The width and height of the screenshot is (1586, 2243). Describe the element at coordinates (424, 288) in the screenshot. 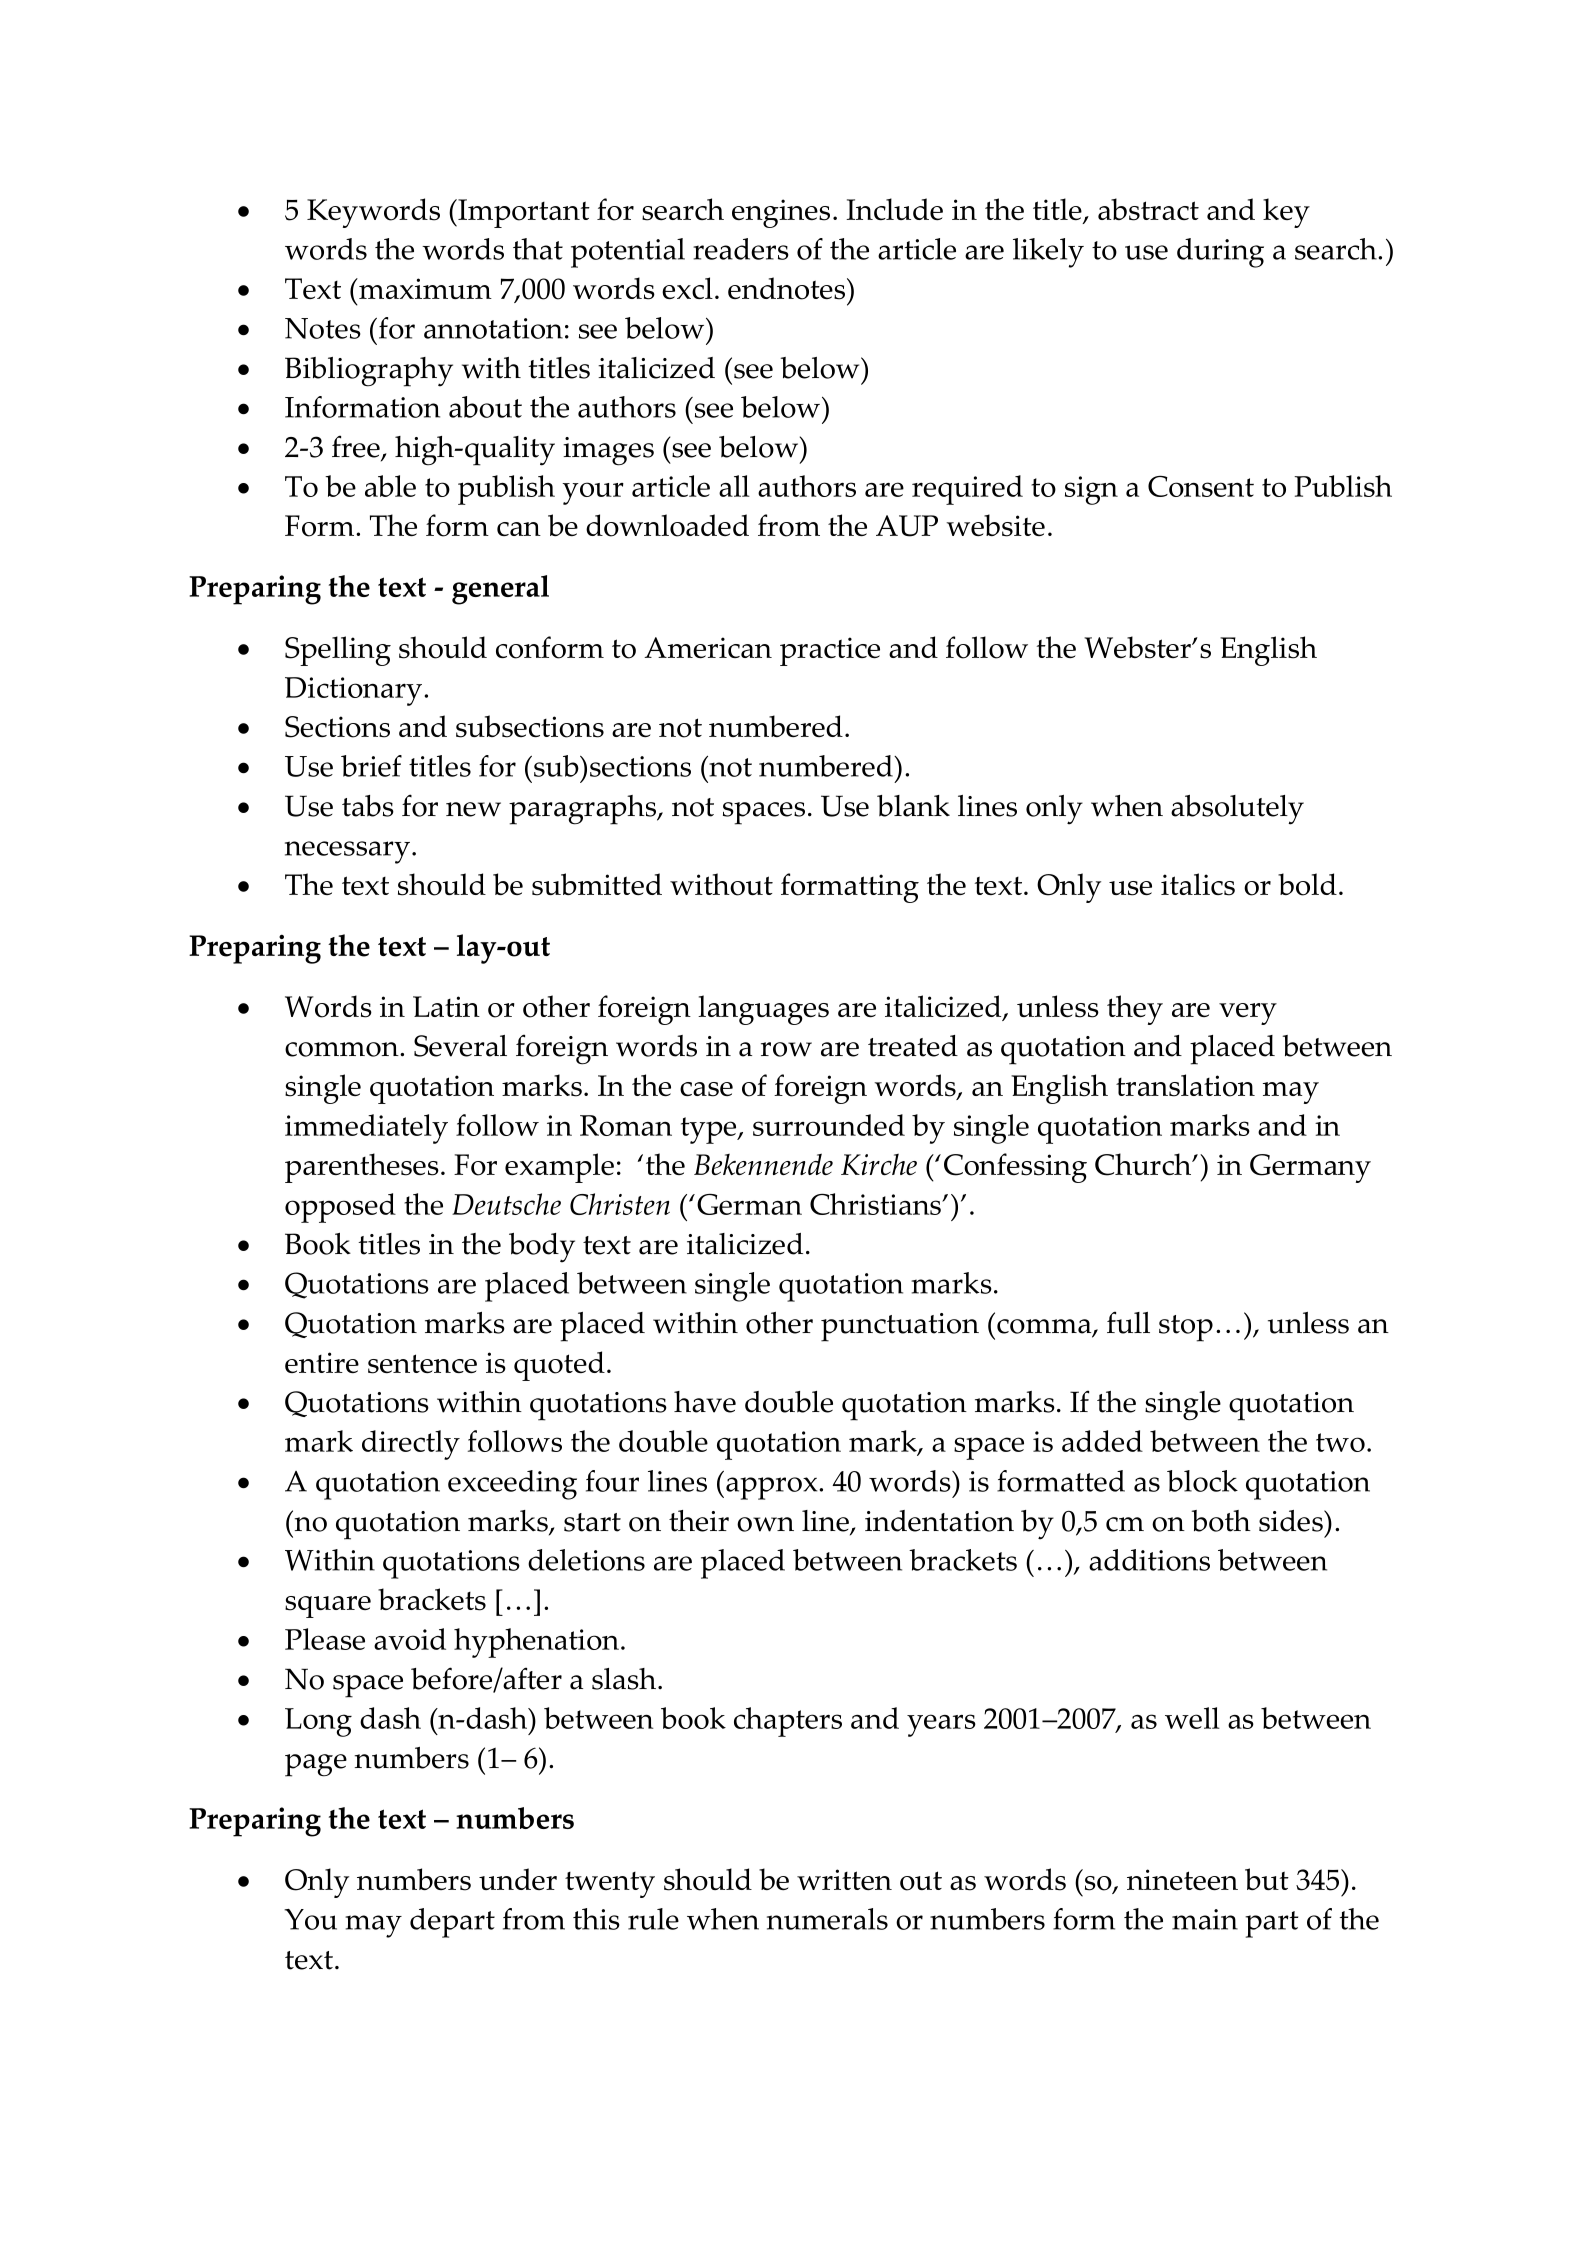

I see `maximum` at that location.
